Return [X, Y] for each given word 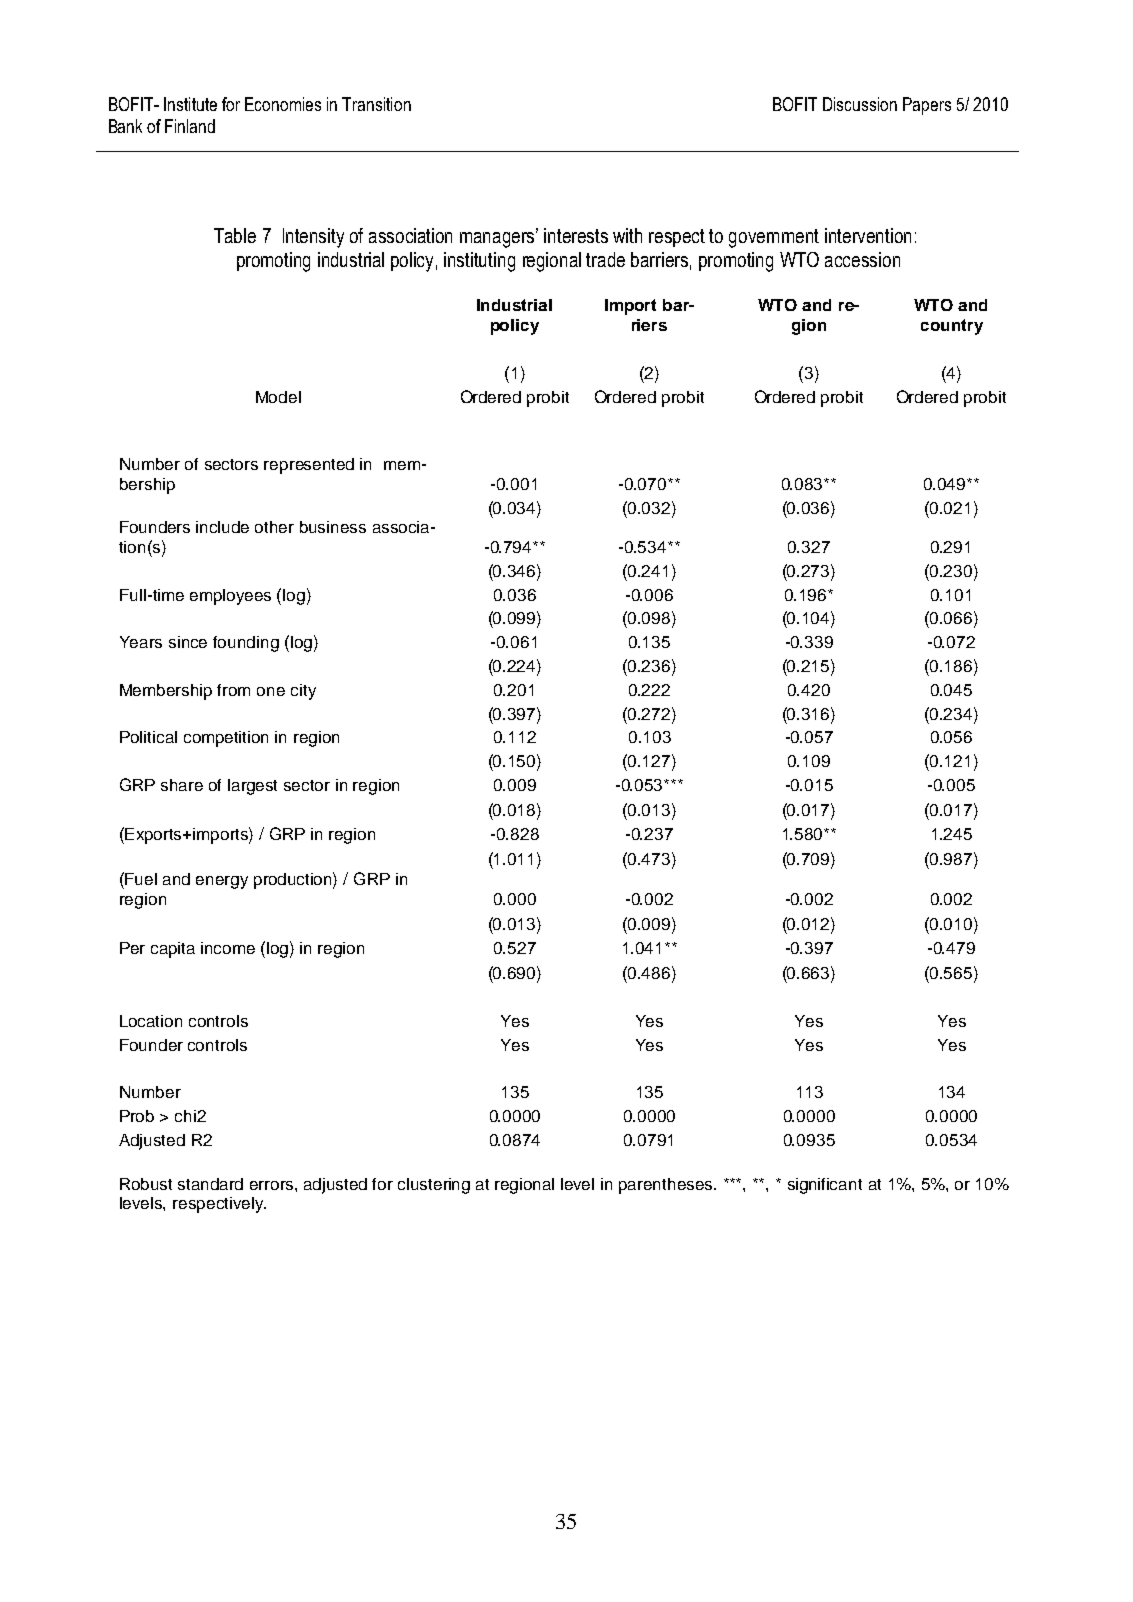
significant [825, 1186]
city [303, 692]
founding [246, 644]
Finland [190, 126]
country [952, 327]
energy [222, 882]
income [228, 948]
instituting [479, 262]
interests [576, 235]
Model [278, 397]
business [333, 527]
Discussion [860, 104]
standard [210, 1184]
